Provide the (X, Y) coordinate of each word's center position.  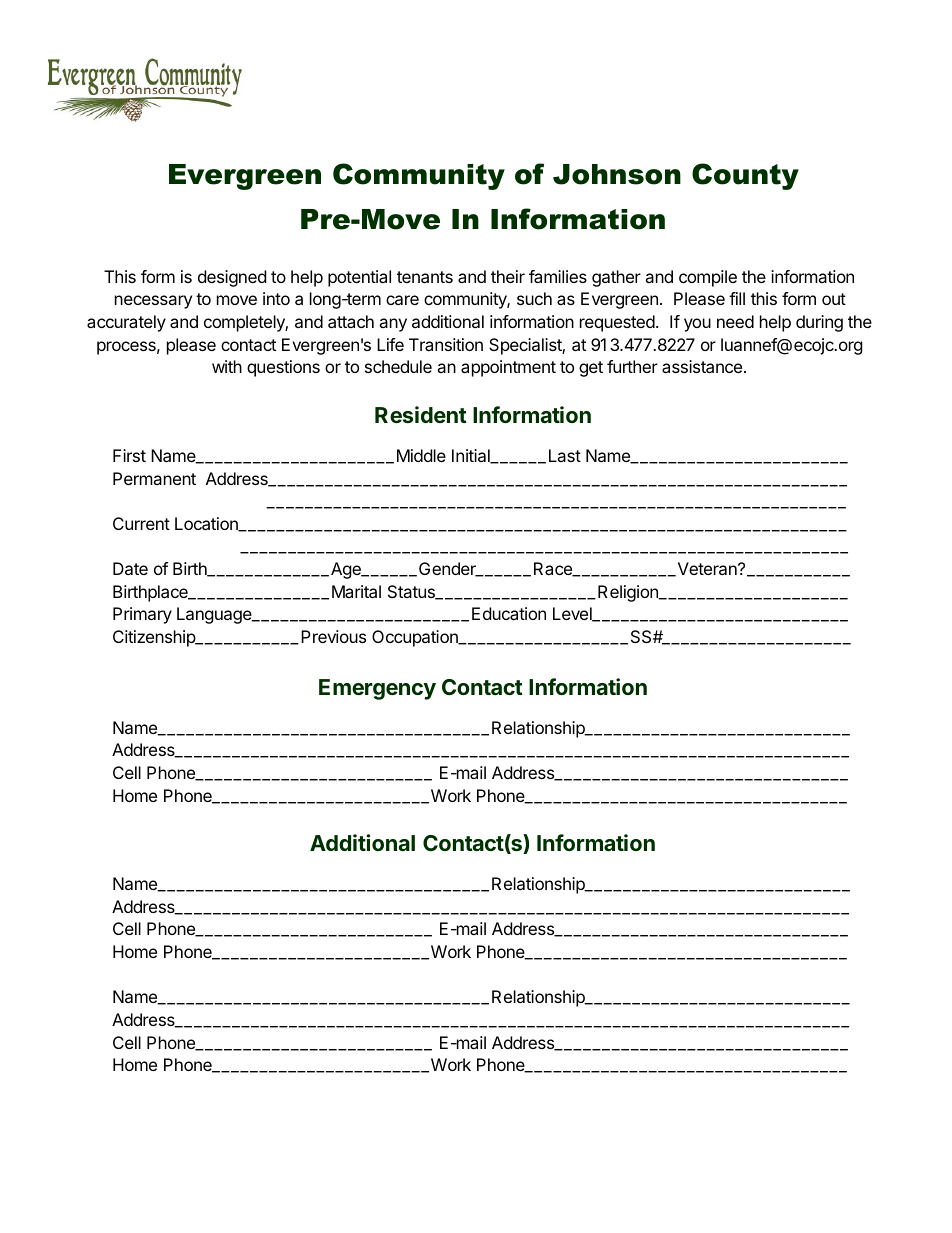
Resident (421, 414)
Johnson (617, 174)
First (129, 455)
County (745, 176)
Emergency (377, 689)
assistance (702, 366)
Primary (142, 615)
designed (232, 278)
